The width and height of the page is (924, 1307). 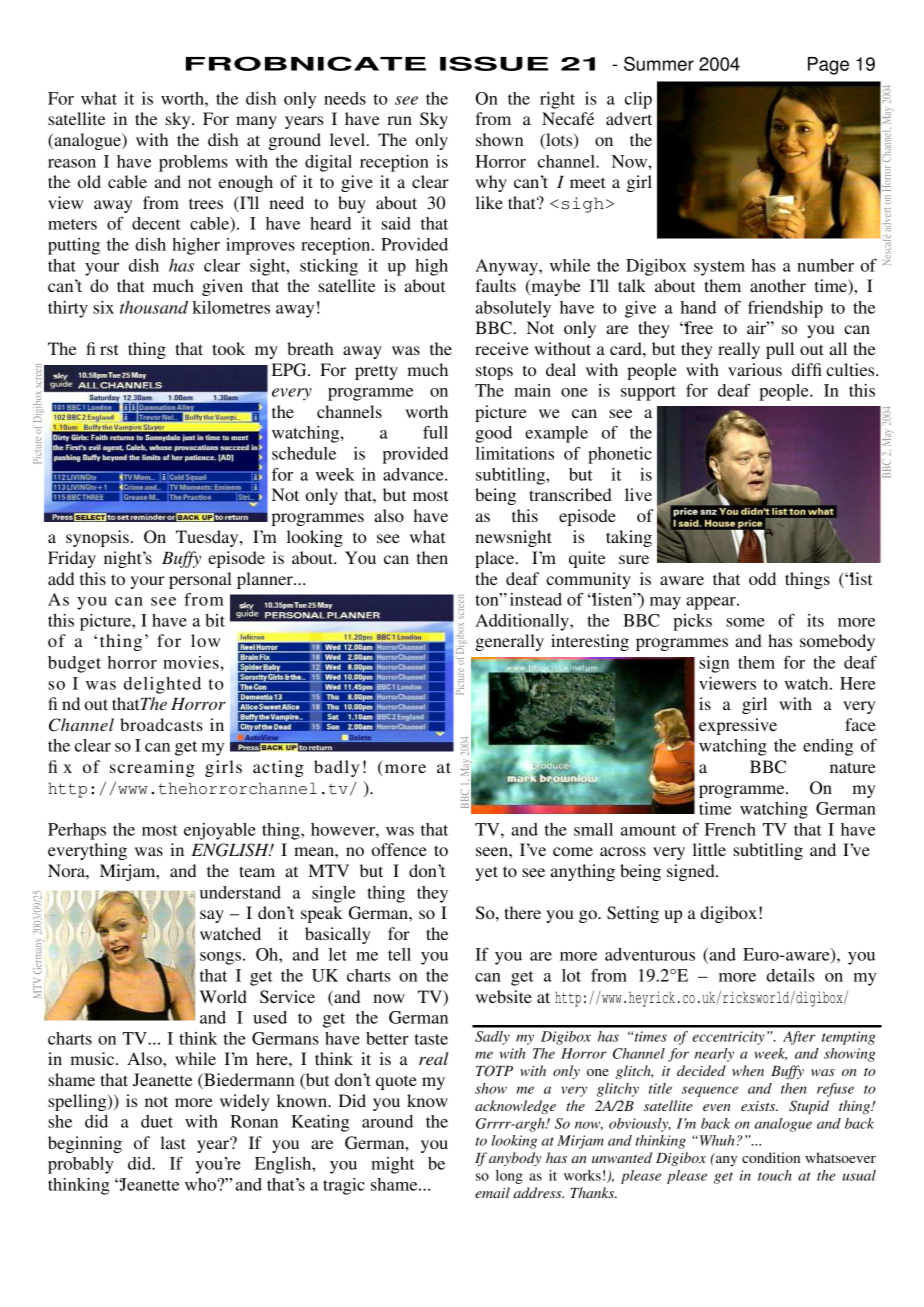 What do you see at coordinates (815, 620) in the page?
I see `its` at bounding box center [815, 620].
